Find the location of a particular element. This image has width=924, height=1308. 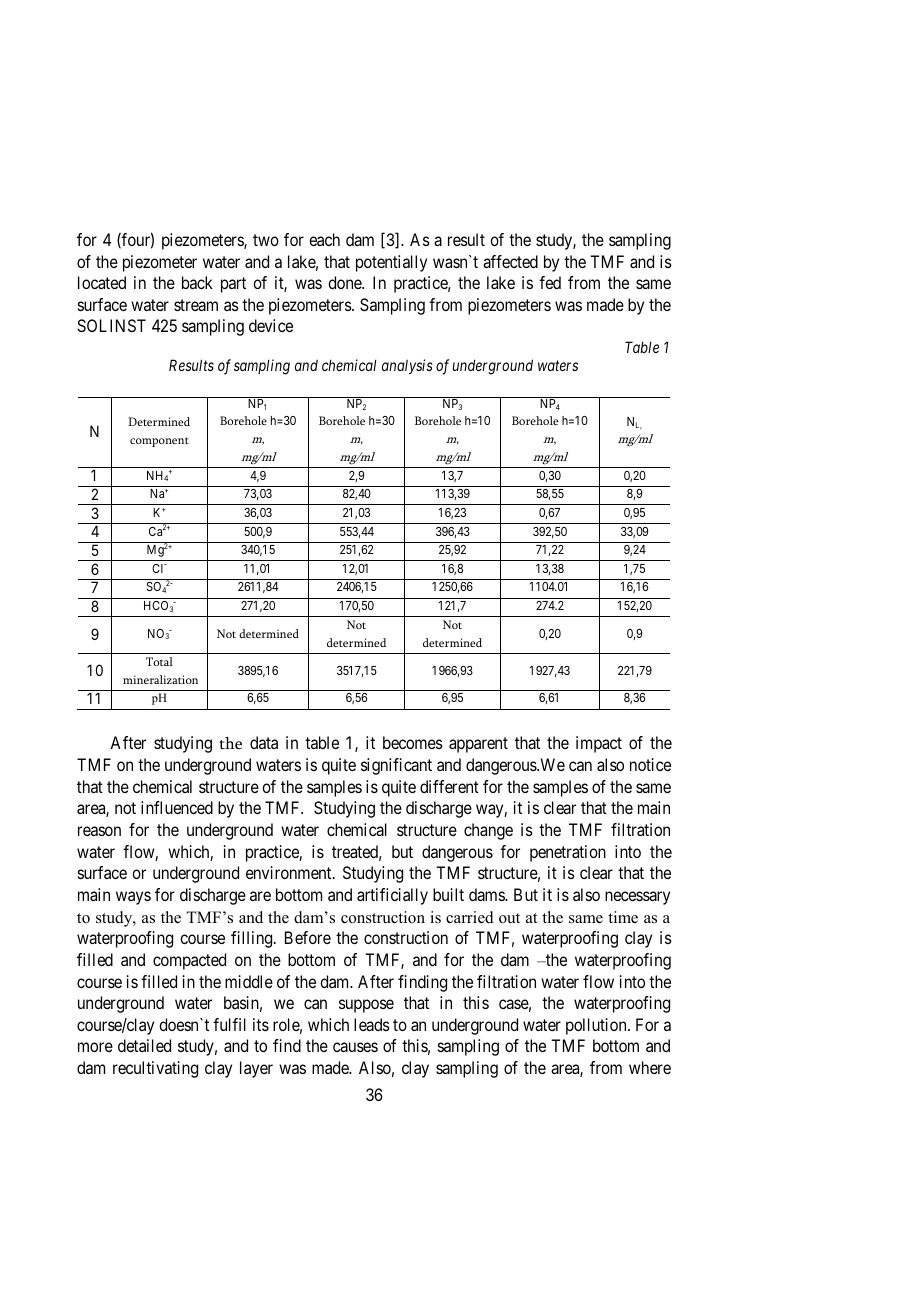

analysis is located at coordinates (407, 366).
